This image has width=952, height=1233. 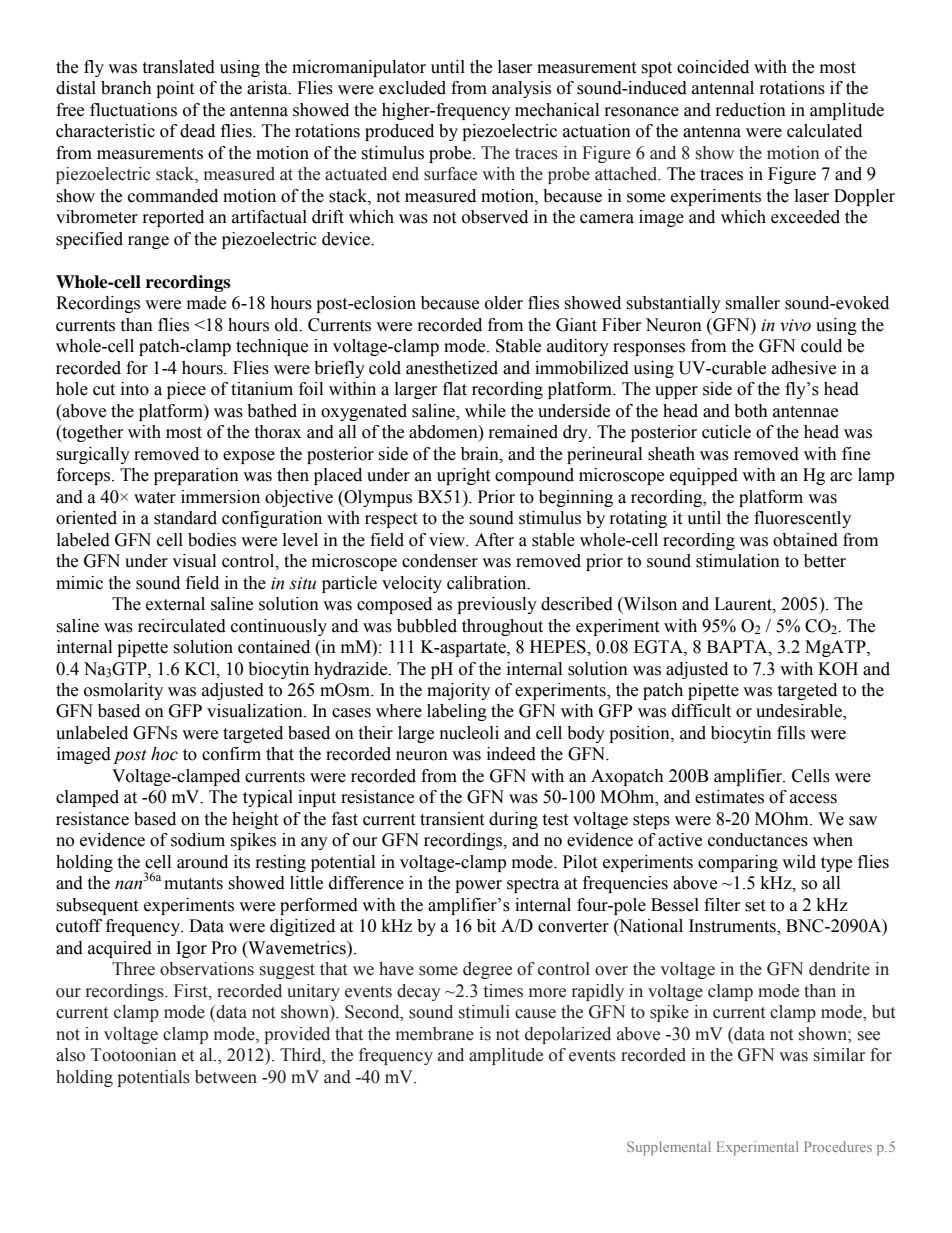 I want to click on better, so click(x=825, y=561).
